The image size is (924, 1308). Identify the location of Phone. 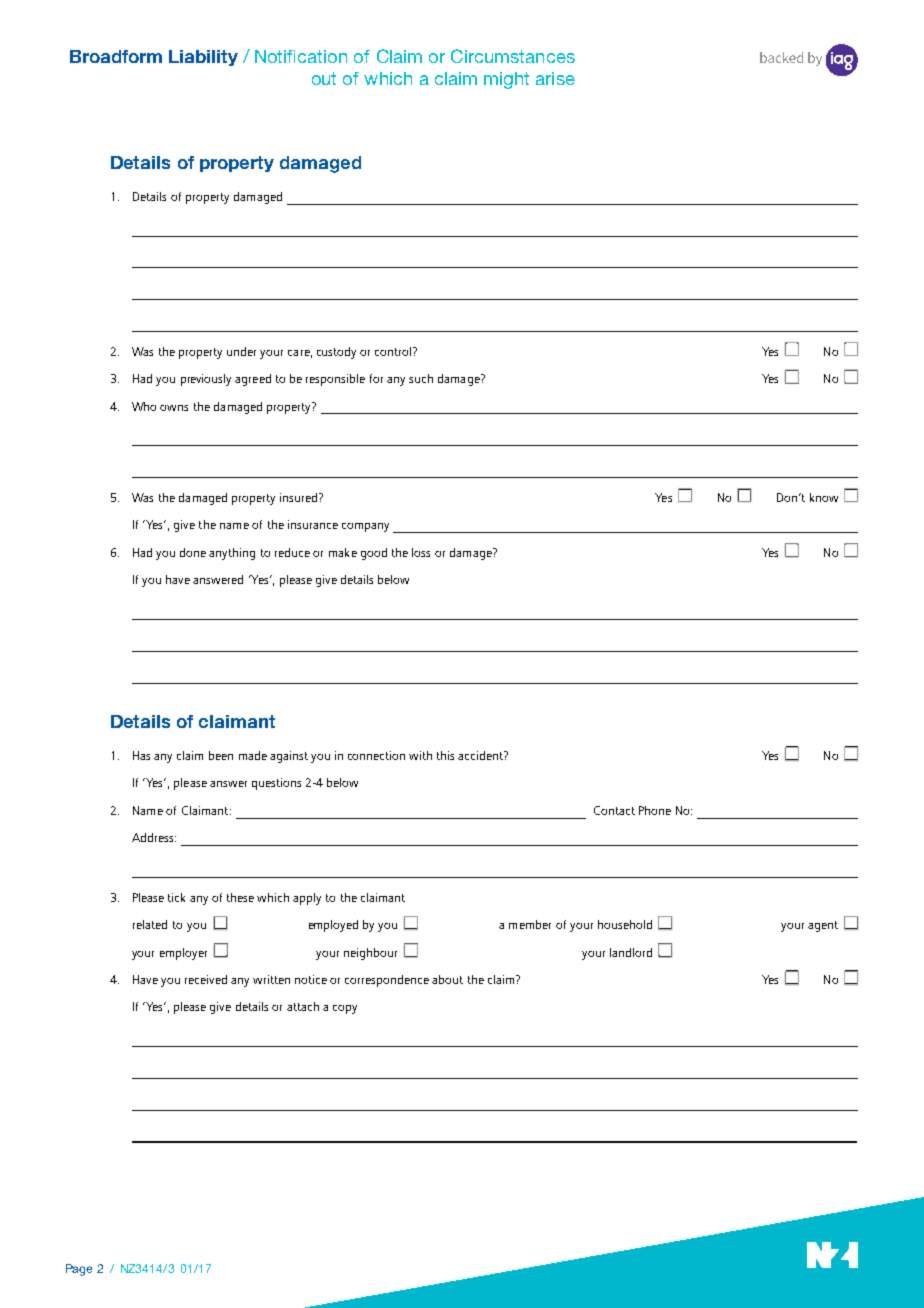
(655, 810).
